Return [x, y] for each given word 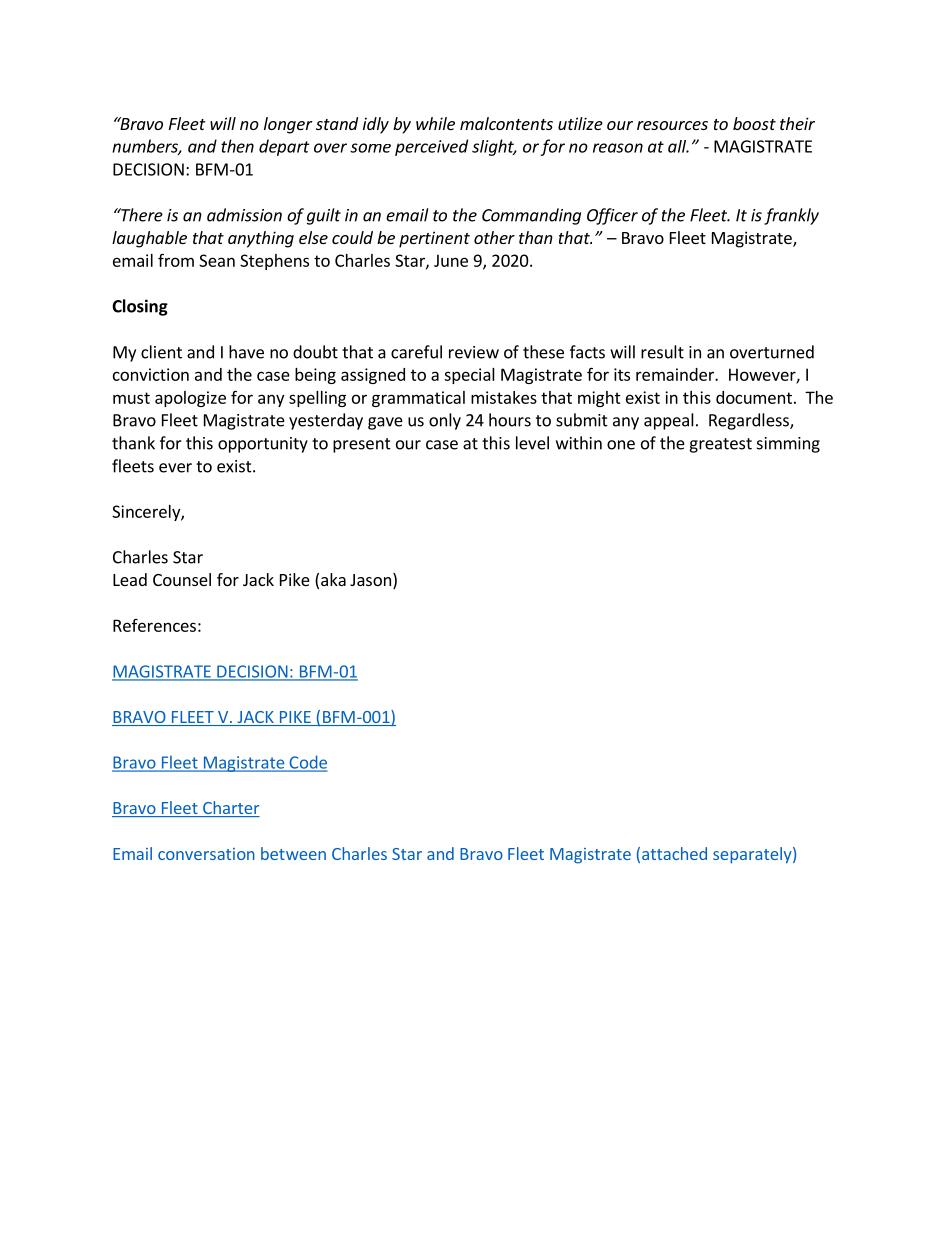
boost [754, 123]
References [154, 625]
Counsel [182, 579]
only [445, 421]
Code [307, 763]
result [662, 352]
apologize [190, 399]
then [237, 146]
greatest [720, 445]
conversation [206, 854]
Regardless [750, 421]
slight [494, 147]
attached [674, 853]
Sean [217, 260]
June [451, 260]
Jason [370, 580]
